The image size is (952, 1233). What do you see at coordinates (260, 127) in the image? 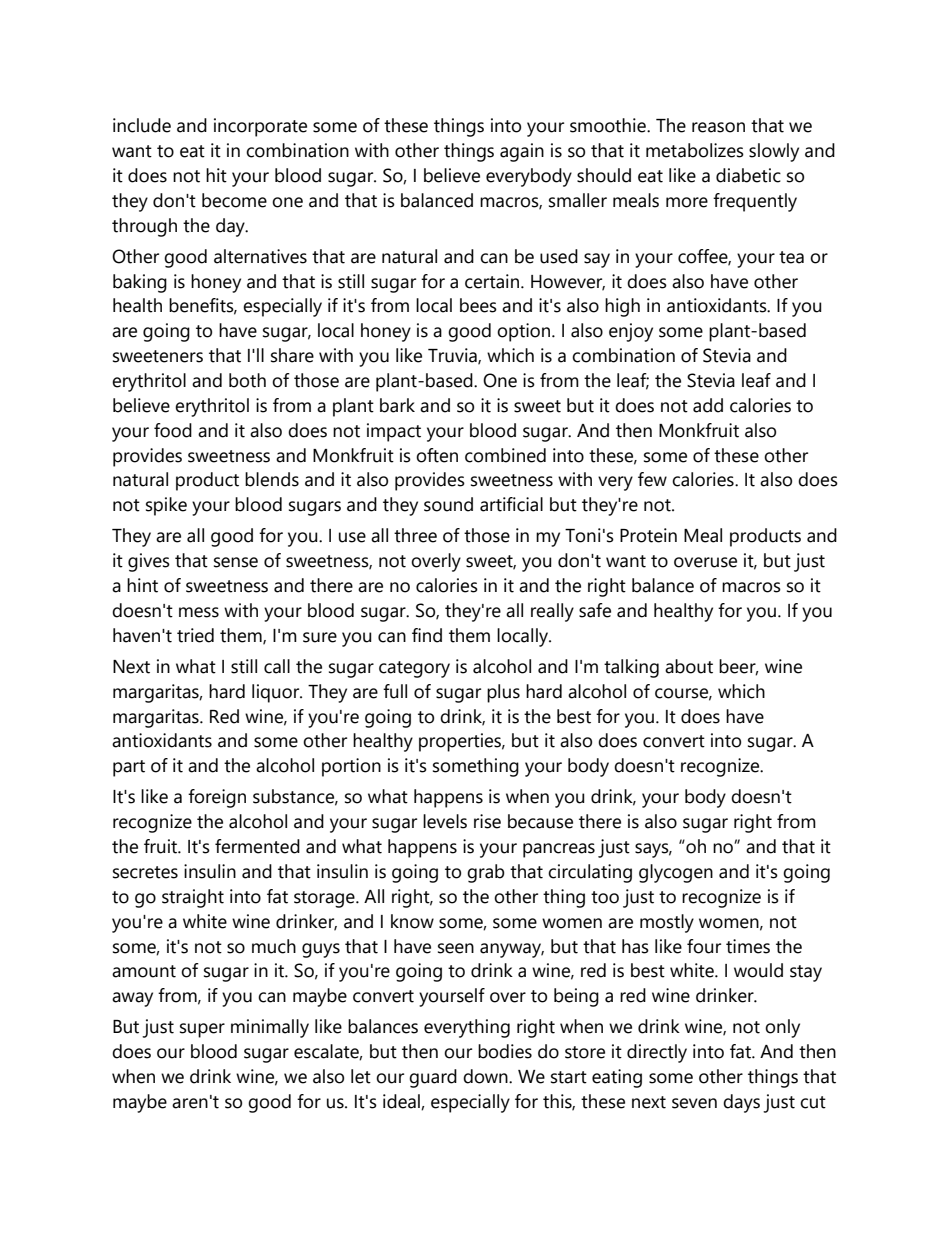
I see `incorporate` at bounding box center [260, 127].
